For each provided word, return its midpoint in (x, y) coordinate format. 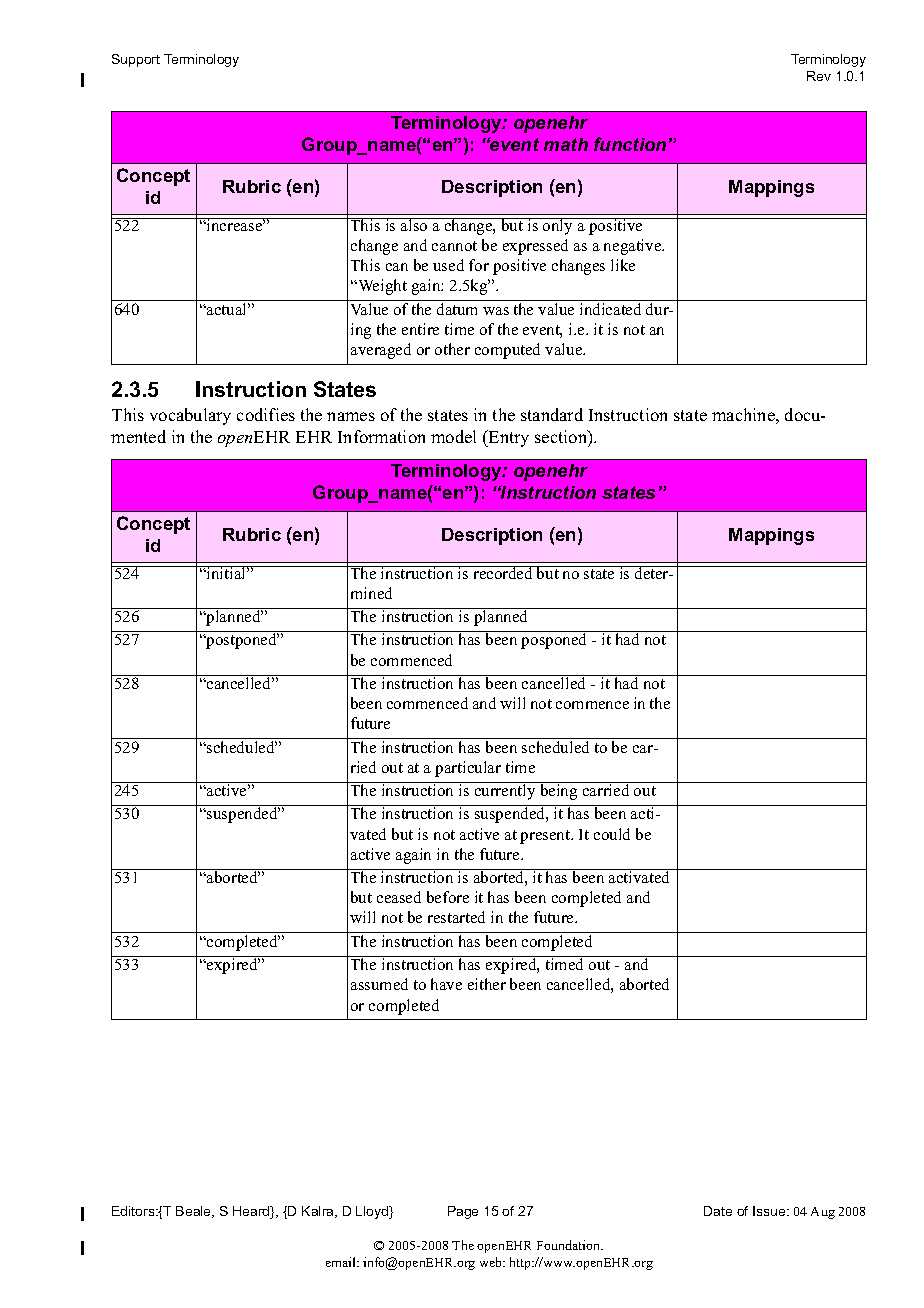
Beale (195, 1212)
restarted (456, 917)
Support (136, 60)
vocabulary (190, 416)
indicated (610, 309)
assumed (379, 984)
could (612, 834)
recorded (503, 572)
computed (507, 351)
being (559, 791)
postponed (241, 641)
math (566, 144)
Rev (819, 76)
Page (463, 1212)
